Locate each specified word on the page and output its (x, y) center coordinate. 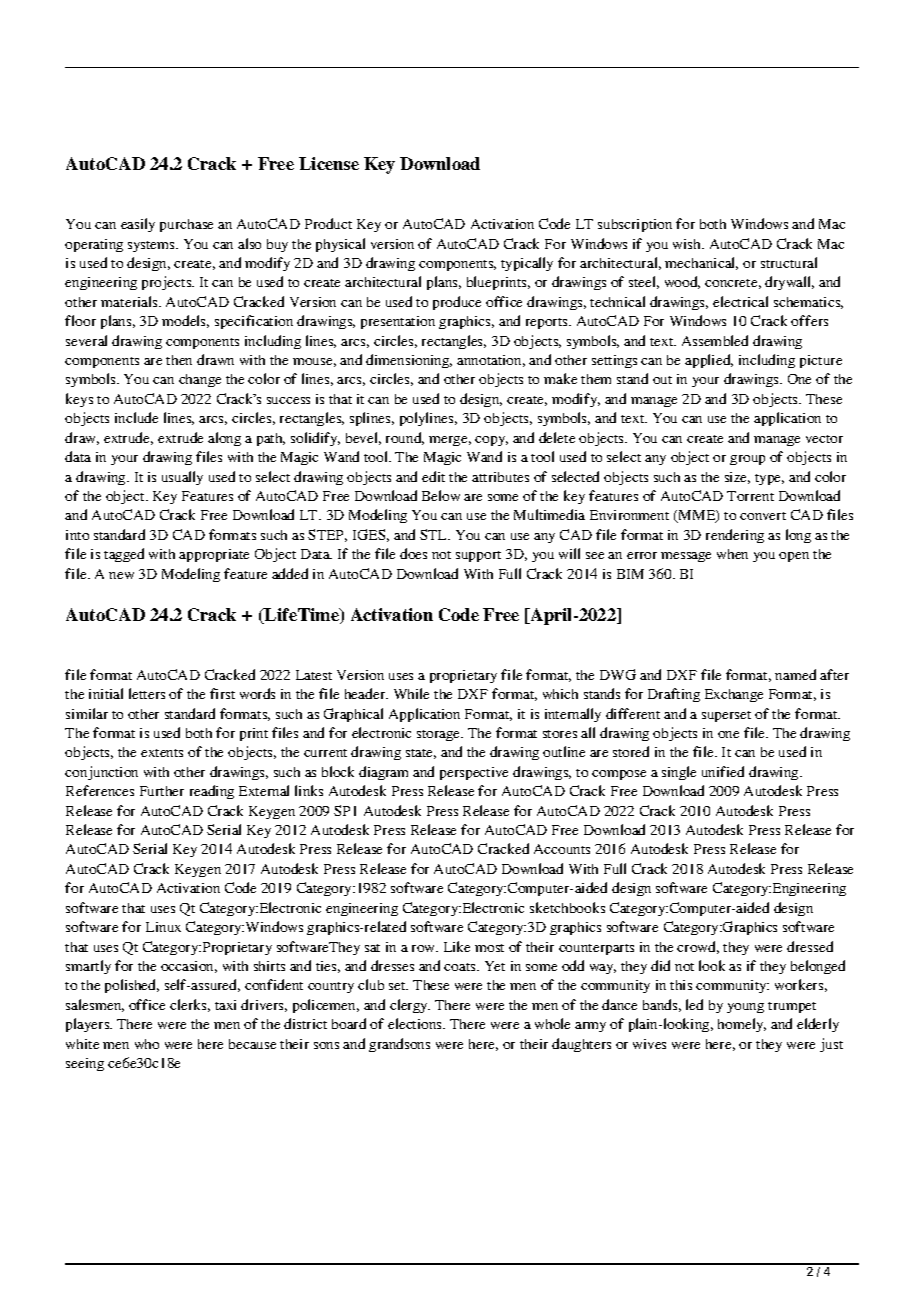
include (136, 417)
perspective (474, 773)
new (121, 575)
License (329, 163)
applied (709, 361)
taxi (225, 1005)
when (732, 554)
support (478, 556)
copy (491, 441)
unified (723, 771)
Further (162, 791)
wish (688, 244)
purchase (186, 225)
